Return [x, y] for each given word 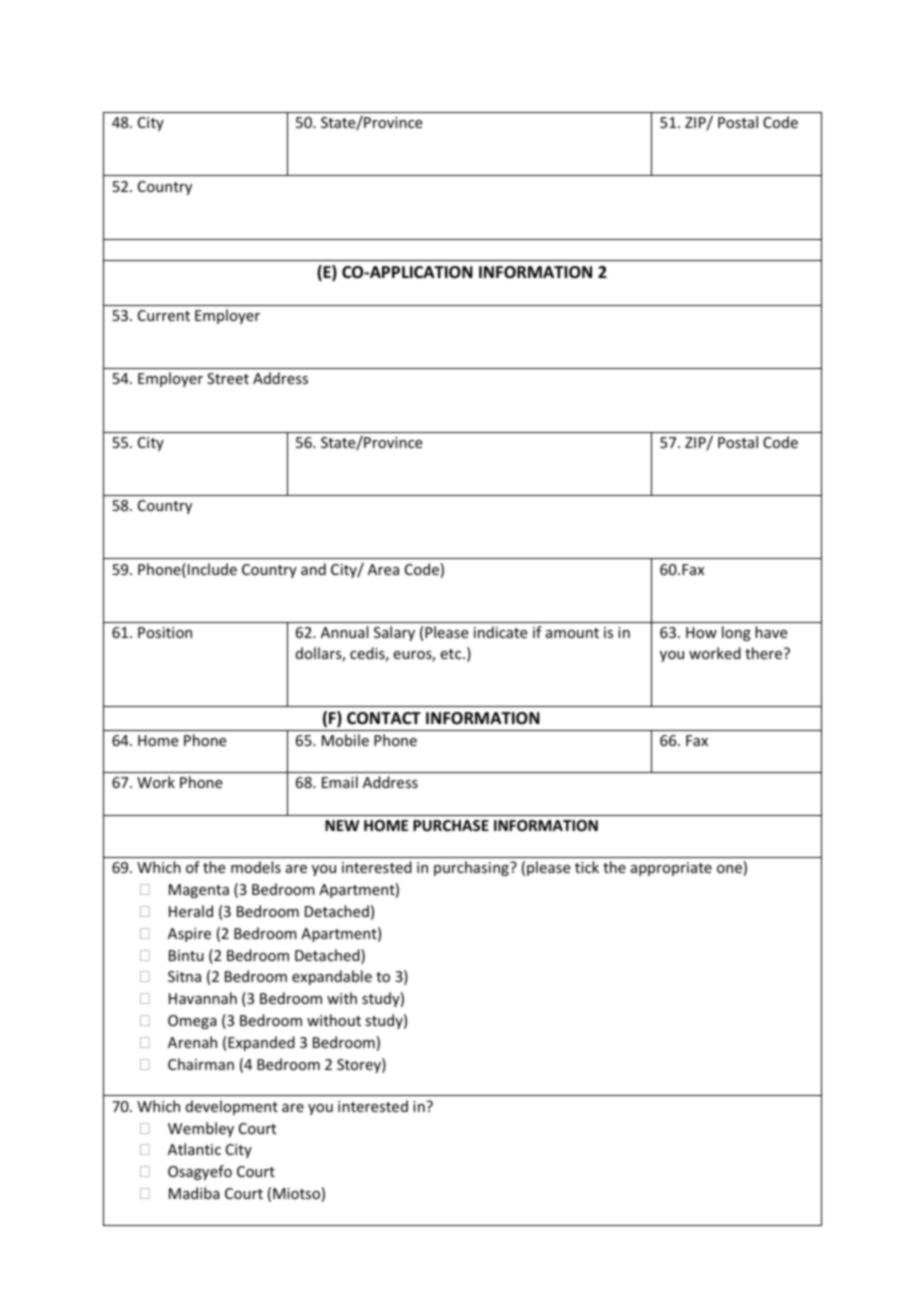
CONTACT [384, 718]
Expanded [261, 1043]
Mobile [345, 740]
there [765, 653]
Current [164, 315]
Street [228, 378]
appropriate [671, 869]
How [701, 632]
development [232, 1107]
